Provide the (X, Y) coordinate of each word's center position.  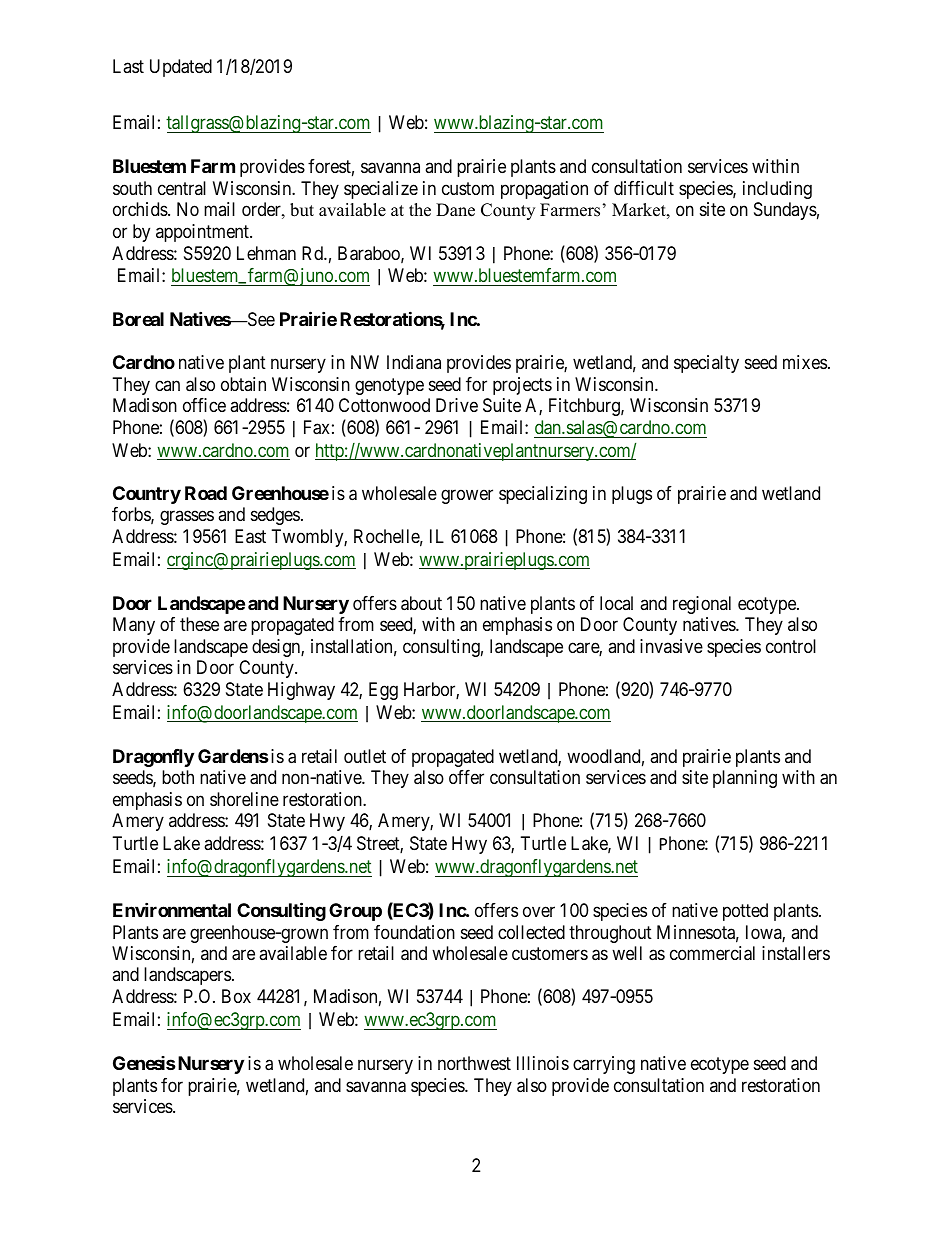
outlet (365, 756)
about (421, 603)
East (250, 536)
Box (236, 996)
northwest (474, 1063)
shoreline (244, 799)
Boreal (138, 319)
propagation (544, 190)
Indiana (414, 362)
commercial (712, 953)
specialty (706, 364)
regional (702, 605)
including (777, 190)
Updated (181, 68)
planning (745, 779)
